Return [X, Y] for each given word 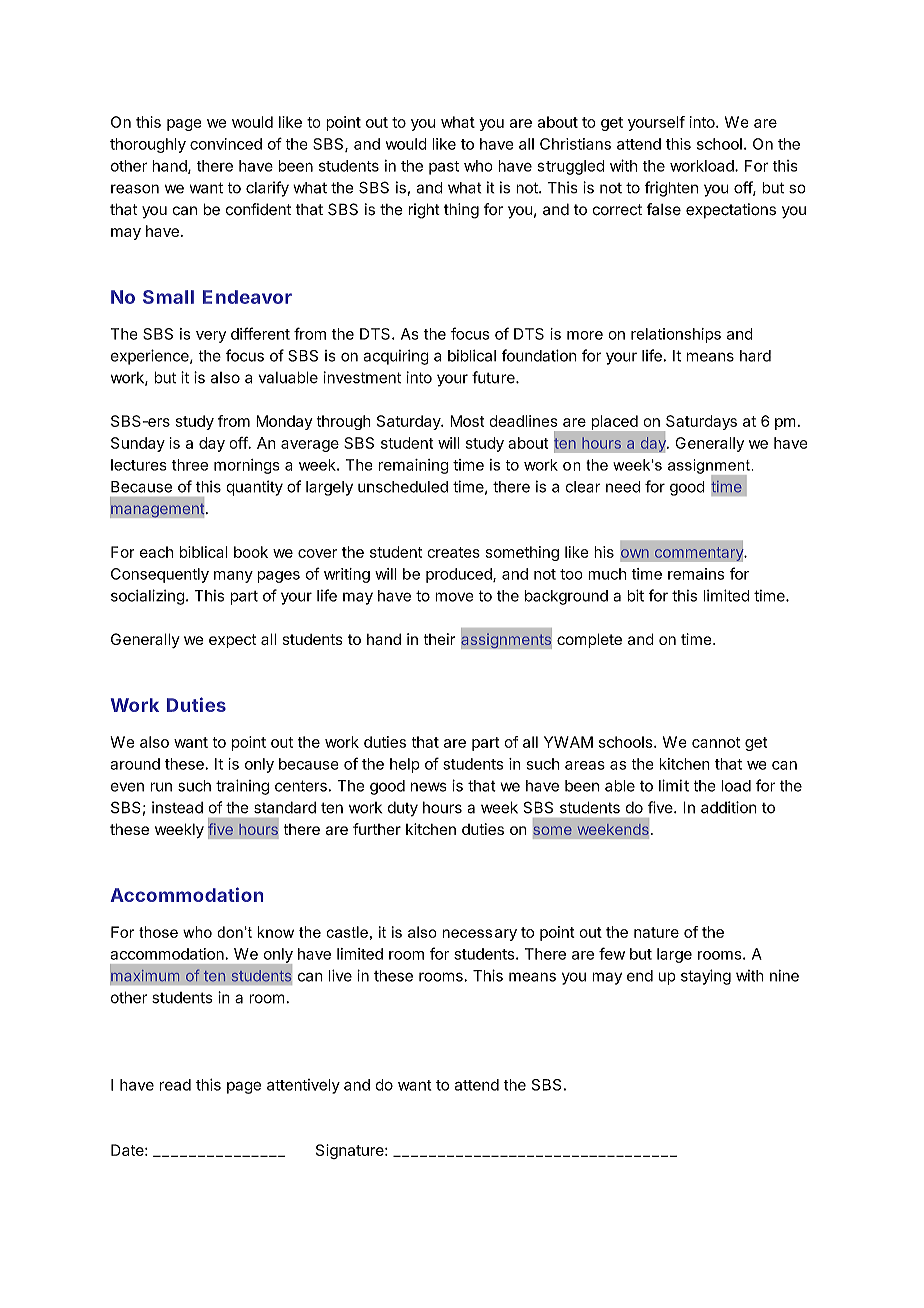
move [454, 597]
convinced [226, 144]
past [444, 168]
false [664, 209]
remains [696, 574]
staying [706, 977]
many [233, 577]
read [175, 1085]
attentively [303, 1086]
